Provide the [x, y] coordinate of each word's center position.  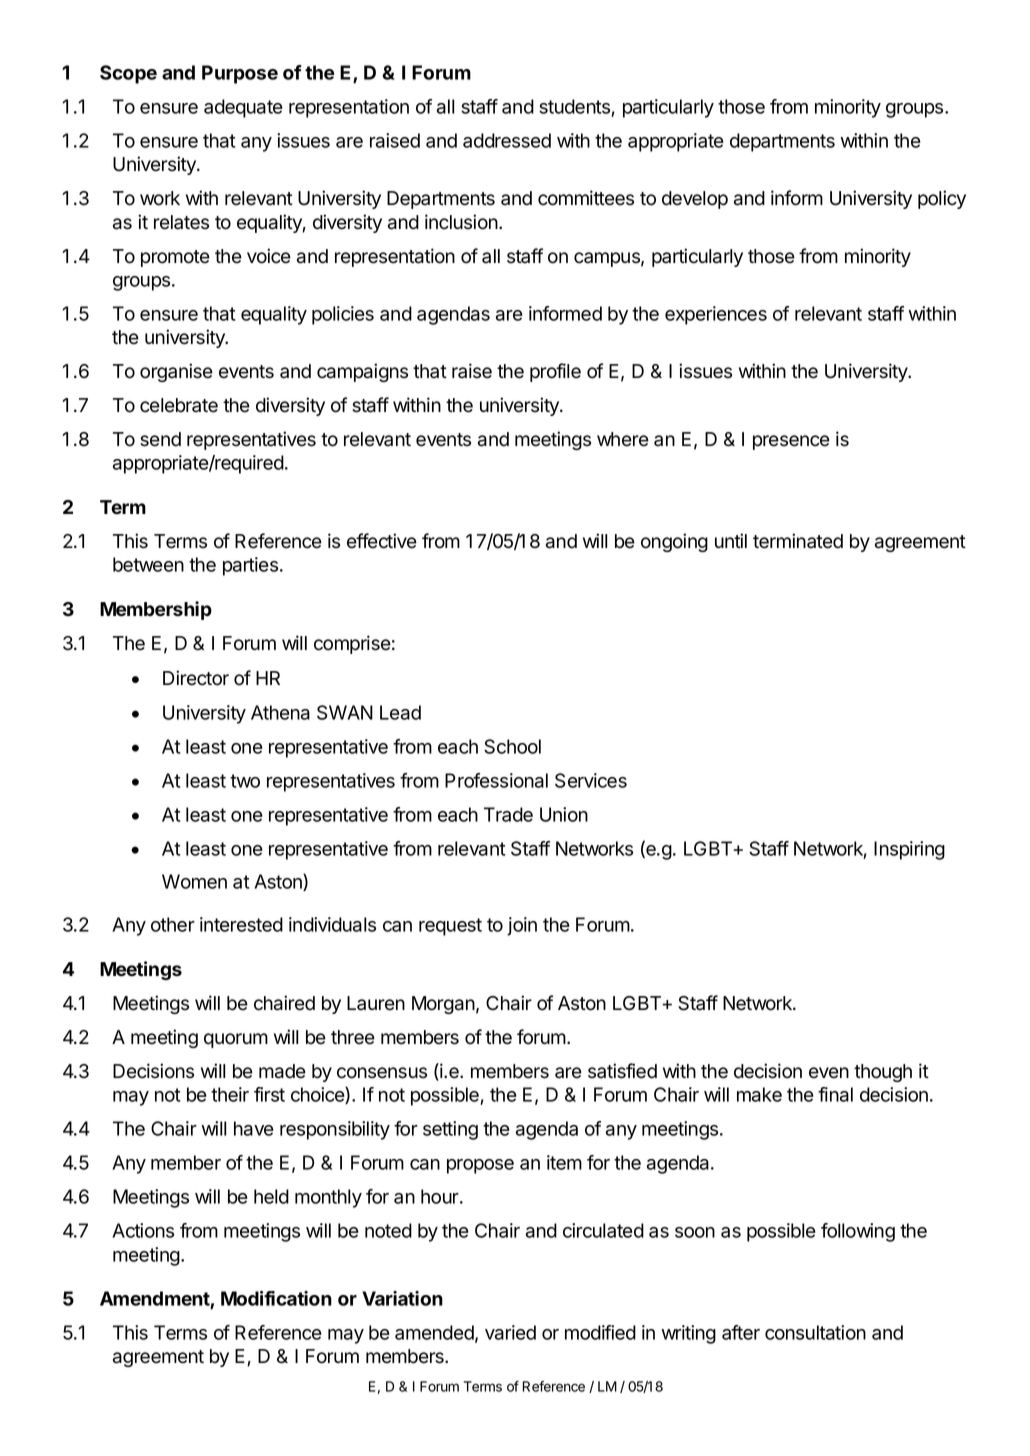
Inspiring [909, 850]
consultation [815, 1332]
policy [942, 199]
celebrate [179, 405]
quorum [236, 1040]
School [512, 746]
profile [555, 372]
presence [791, 442]
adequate [243, 108]
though [883, 1073]
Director [196, 678]
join [522, 926]
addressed [507, 140]
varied [510, 1332]
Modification [276, 1298]
